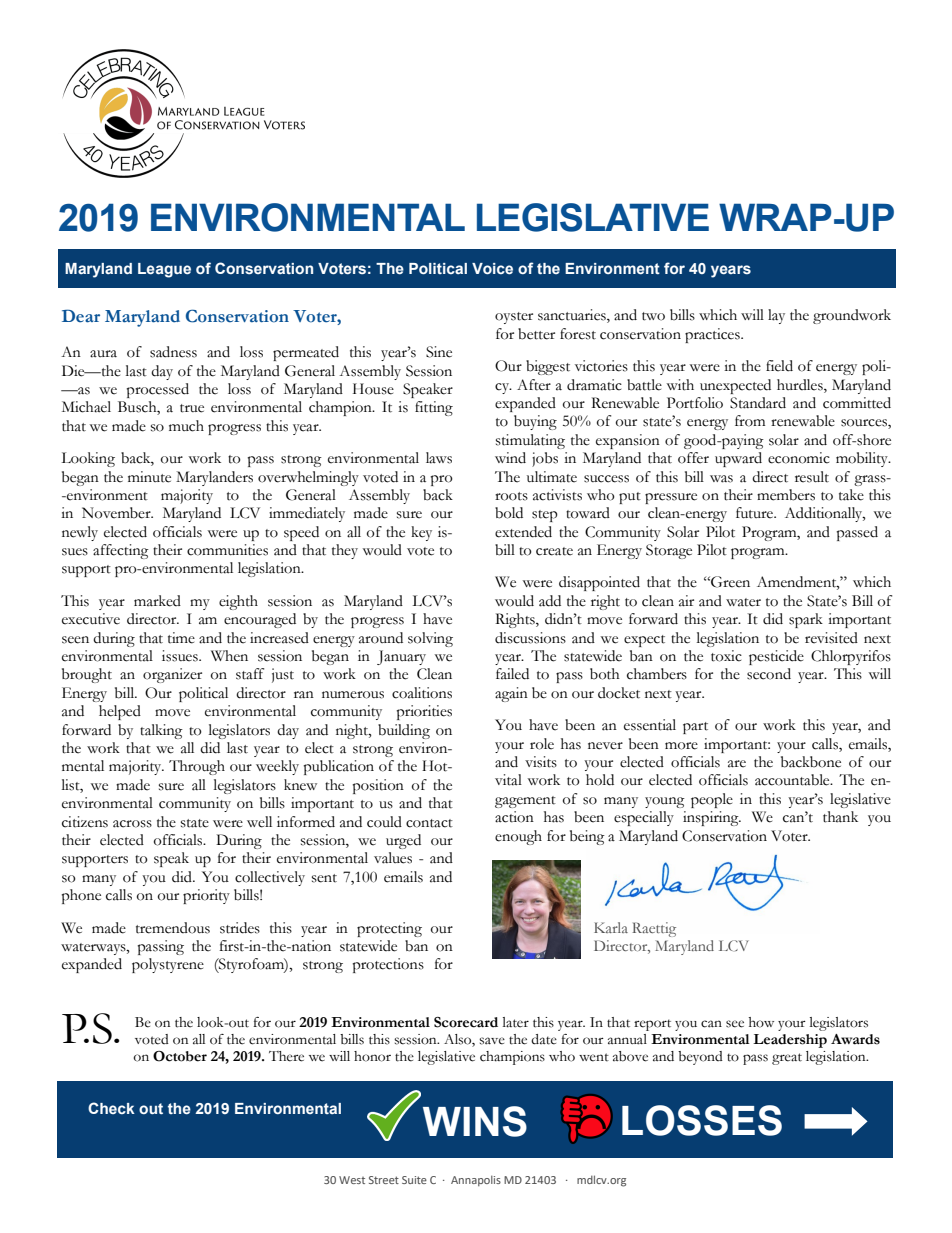 Image resolution: width=952 pixels, height=1233 pixels. Describe the element at coordinates (475, 1121) in the image. I see `WINS` at that location.
